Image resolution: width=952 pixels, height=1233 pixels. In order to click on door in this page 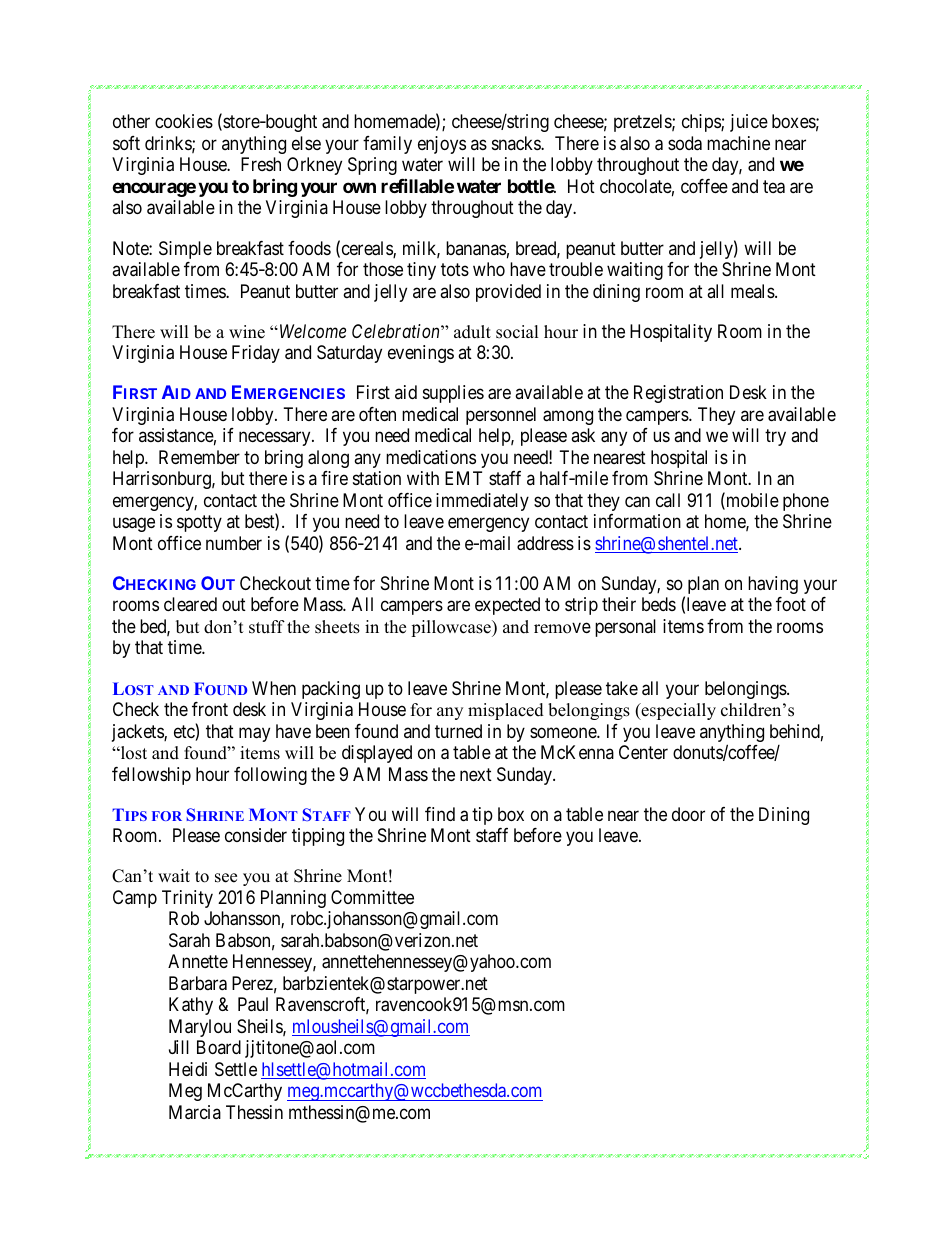, I will do `click(688, 814)`.
